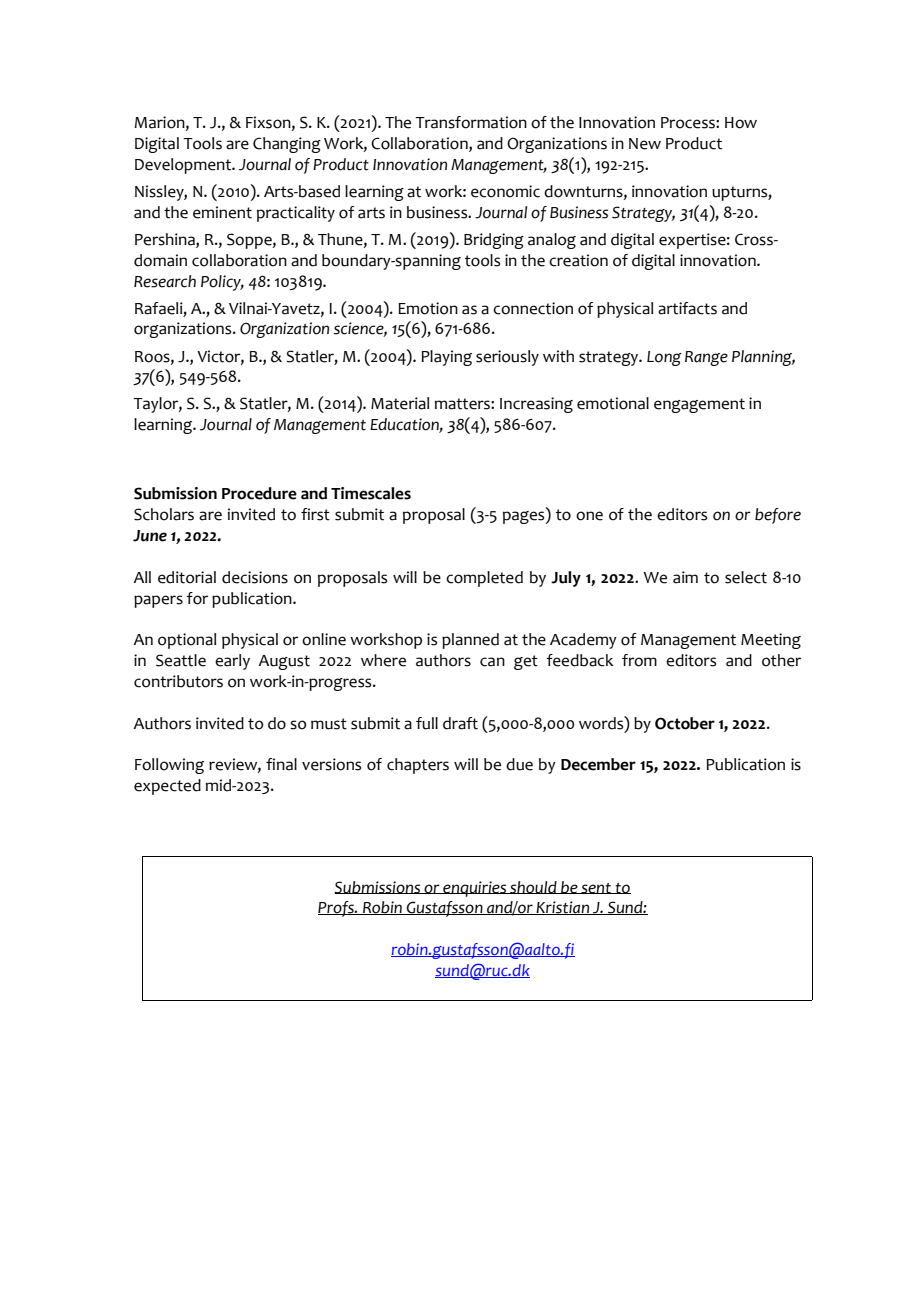  Describe the element at coordinates (184, 166) in the screenshot. I see `Development` at that location.
